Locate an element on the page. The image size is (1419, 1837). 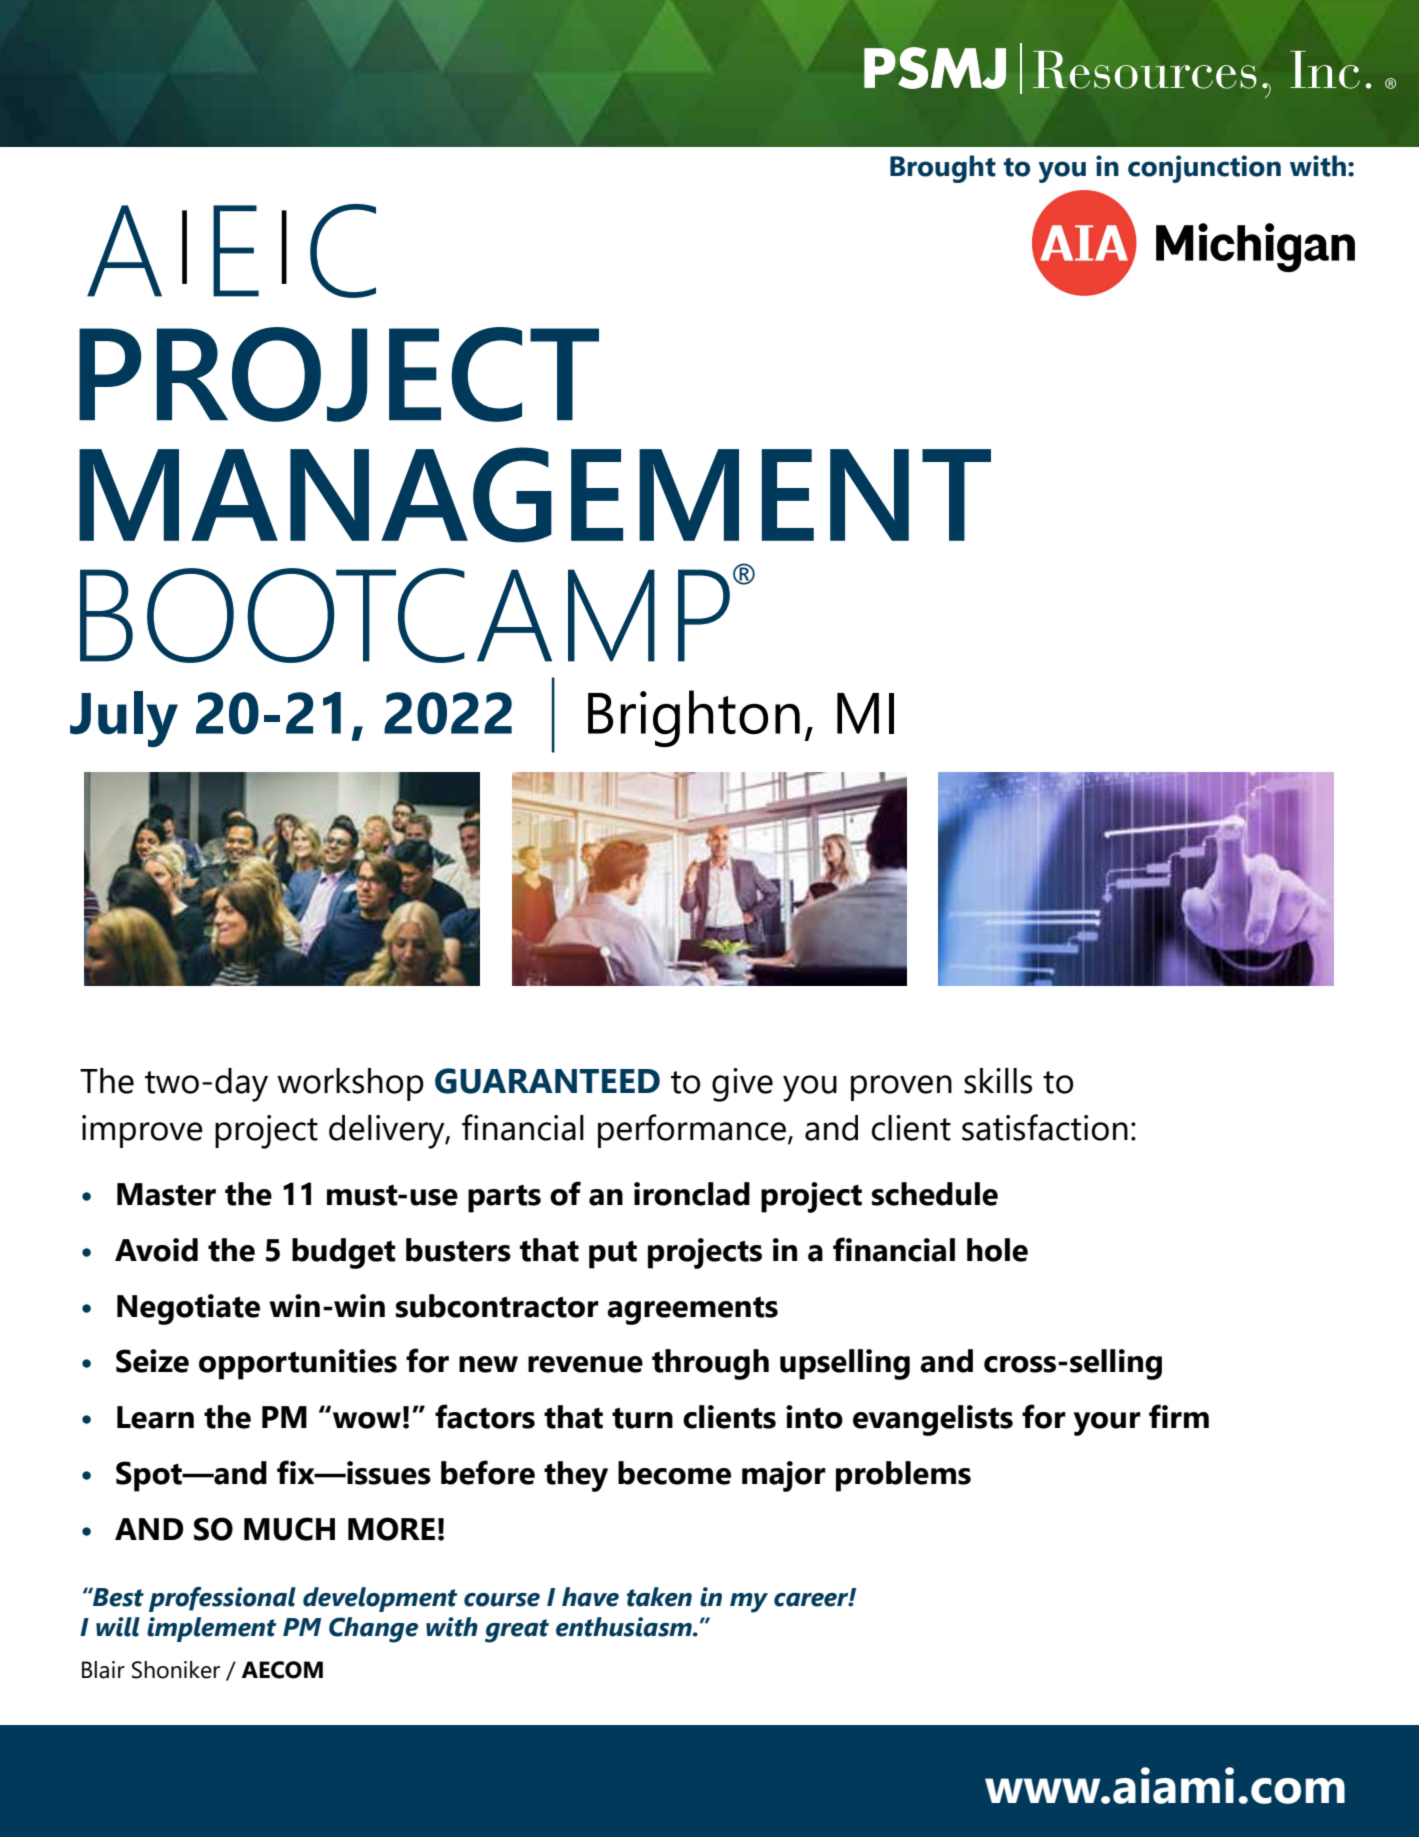
skills is located at coordinates (998, 1081).
